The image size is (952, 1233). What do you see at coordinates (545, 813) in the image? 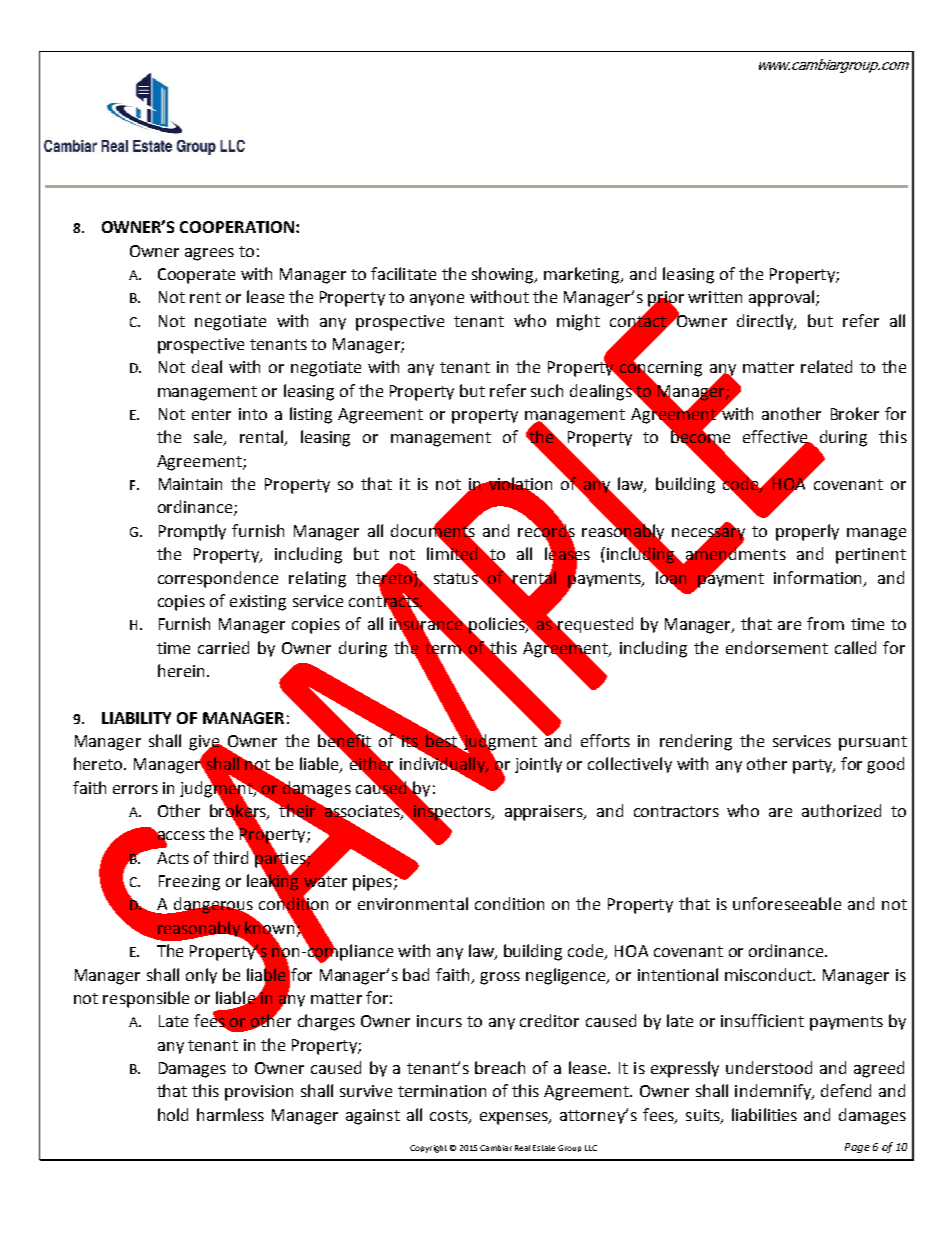
I see `appraisers` at bounding box center [545, 813].
